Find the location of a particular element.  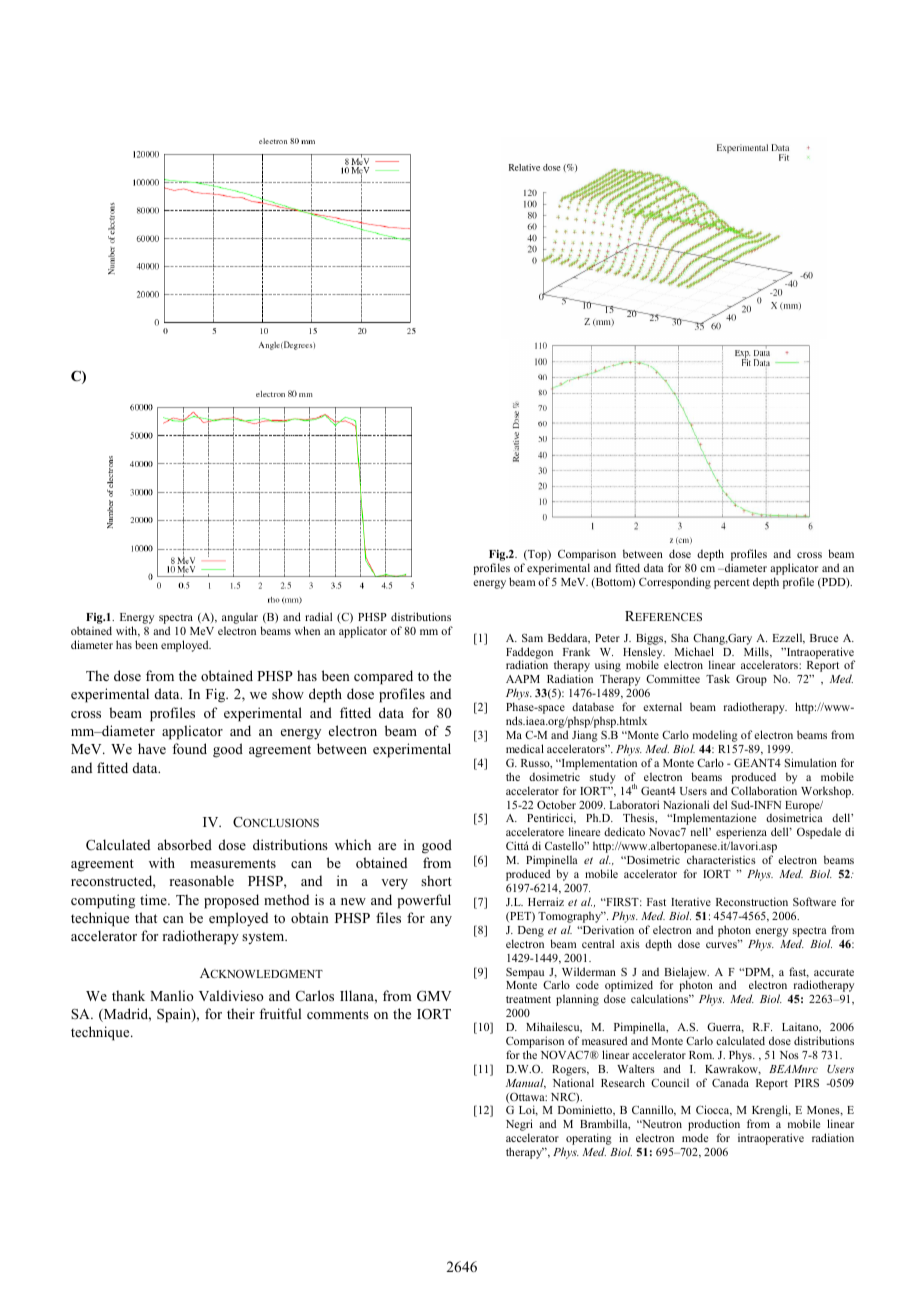

accurate is located at coordinates (834, 972).
